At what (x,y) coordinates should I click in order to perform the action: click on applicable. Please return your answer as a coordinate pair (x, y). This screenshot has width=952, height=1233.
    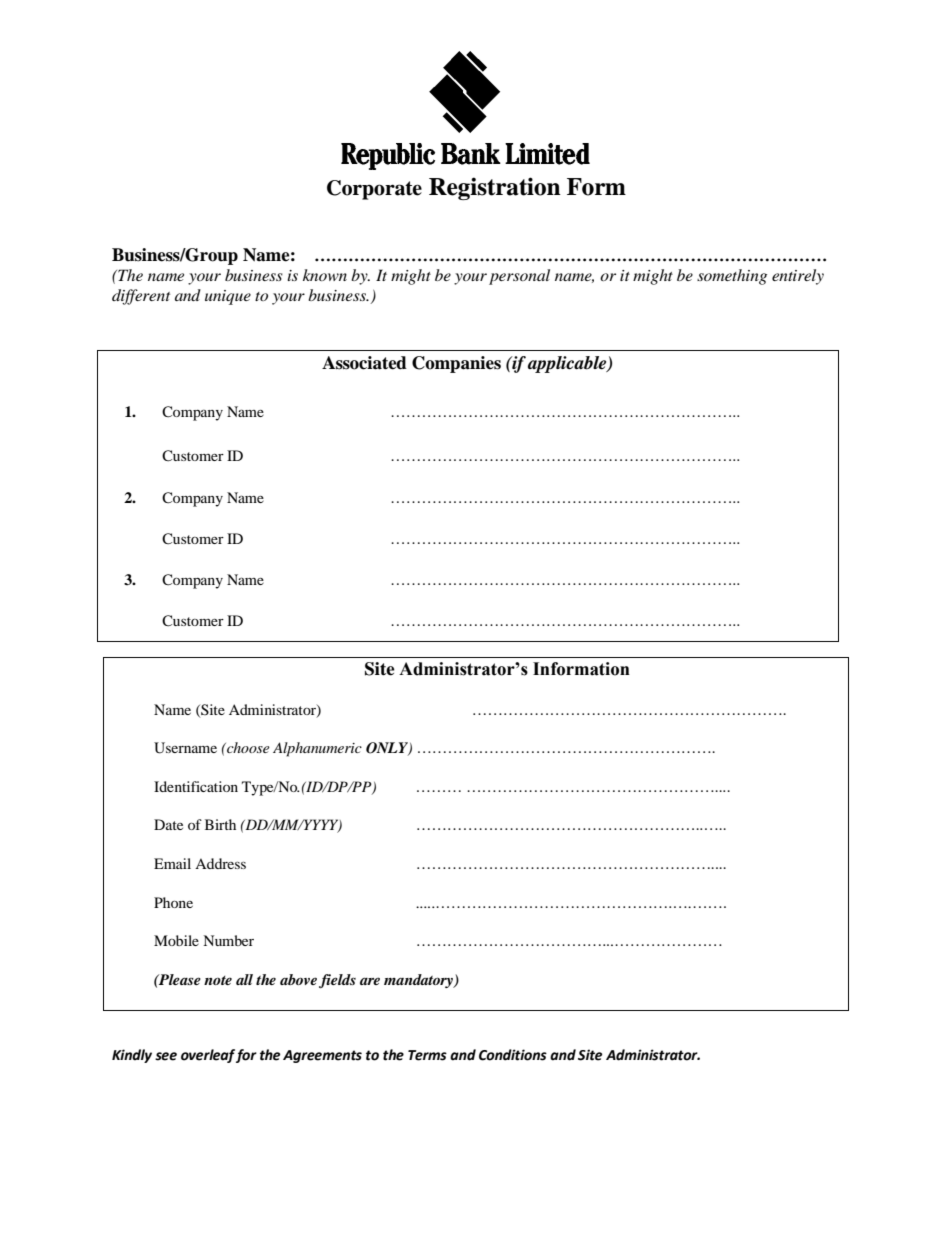
    Looking at the image, I should click on (568, 364).
